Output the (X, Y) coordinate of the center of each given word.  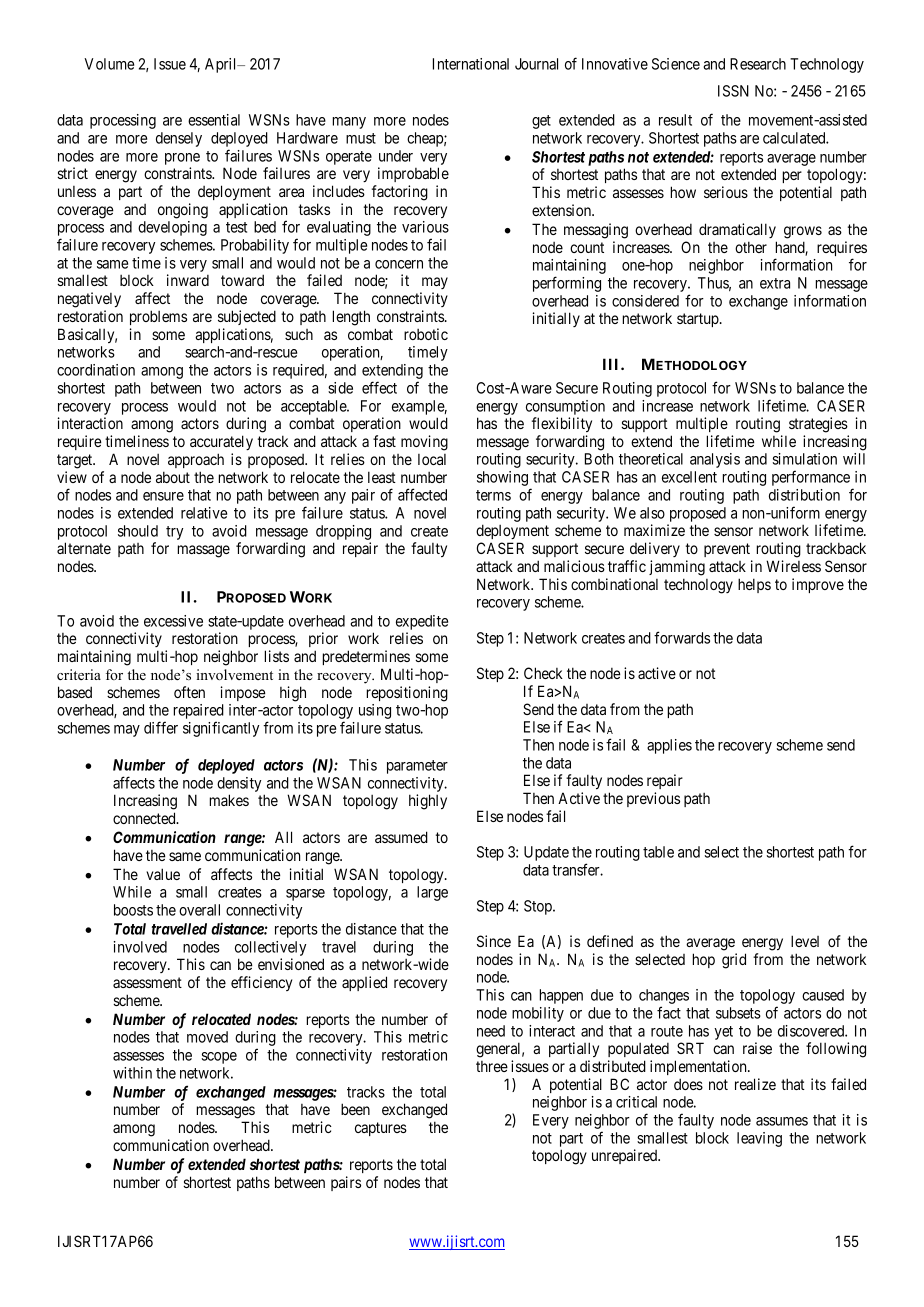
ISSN (733, 91)
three (492, 1066)
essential (214, 120)
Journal (536, 64)
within (132, 1073)
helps (754, 585)
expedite (422, 622)
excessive (173, 621)
